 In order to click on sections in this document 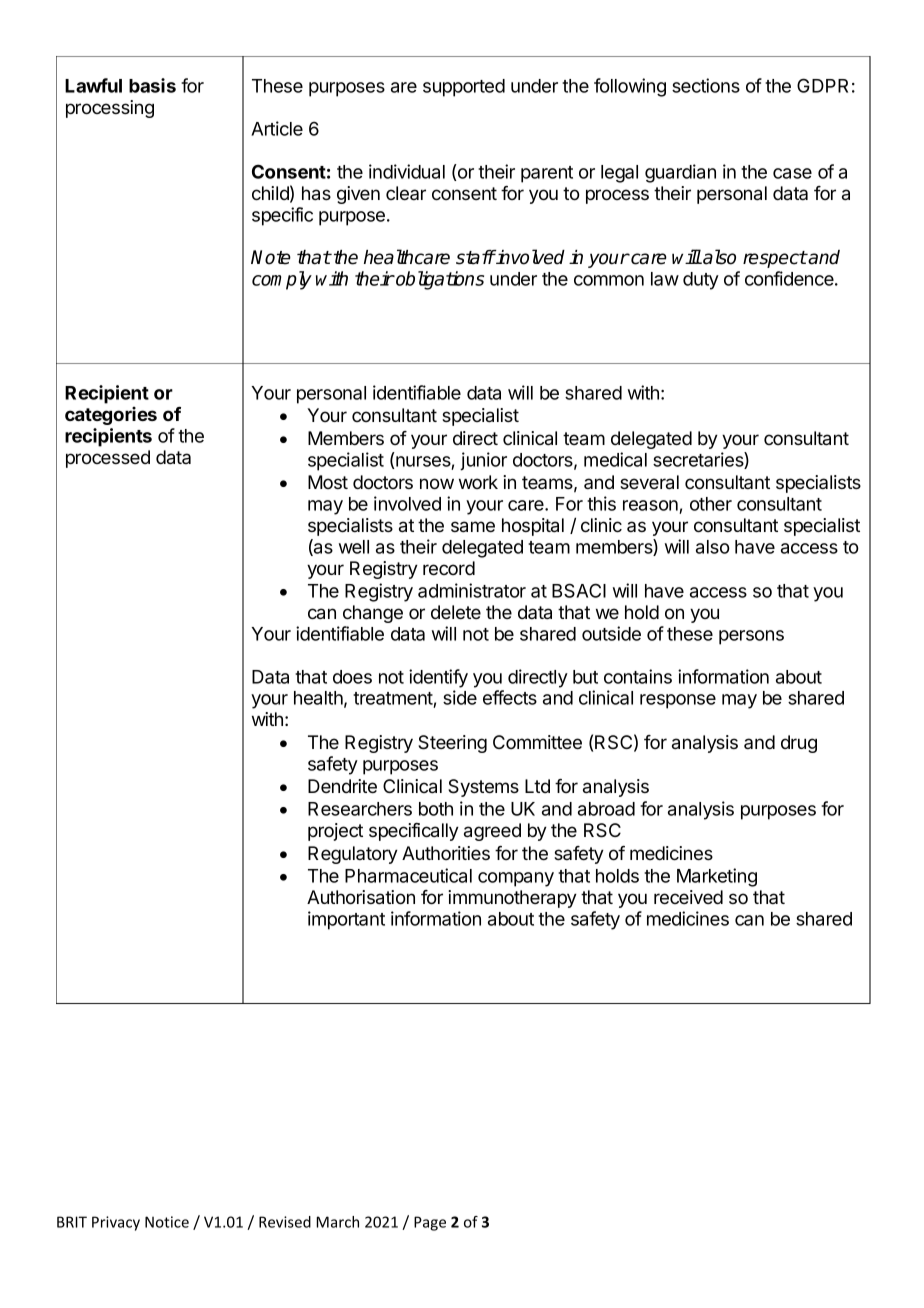, I will do `click(706, 85)`.
